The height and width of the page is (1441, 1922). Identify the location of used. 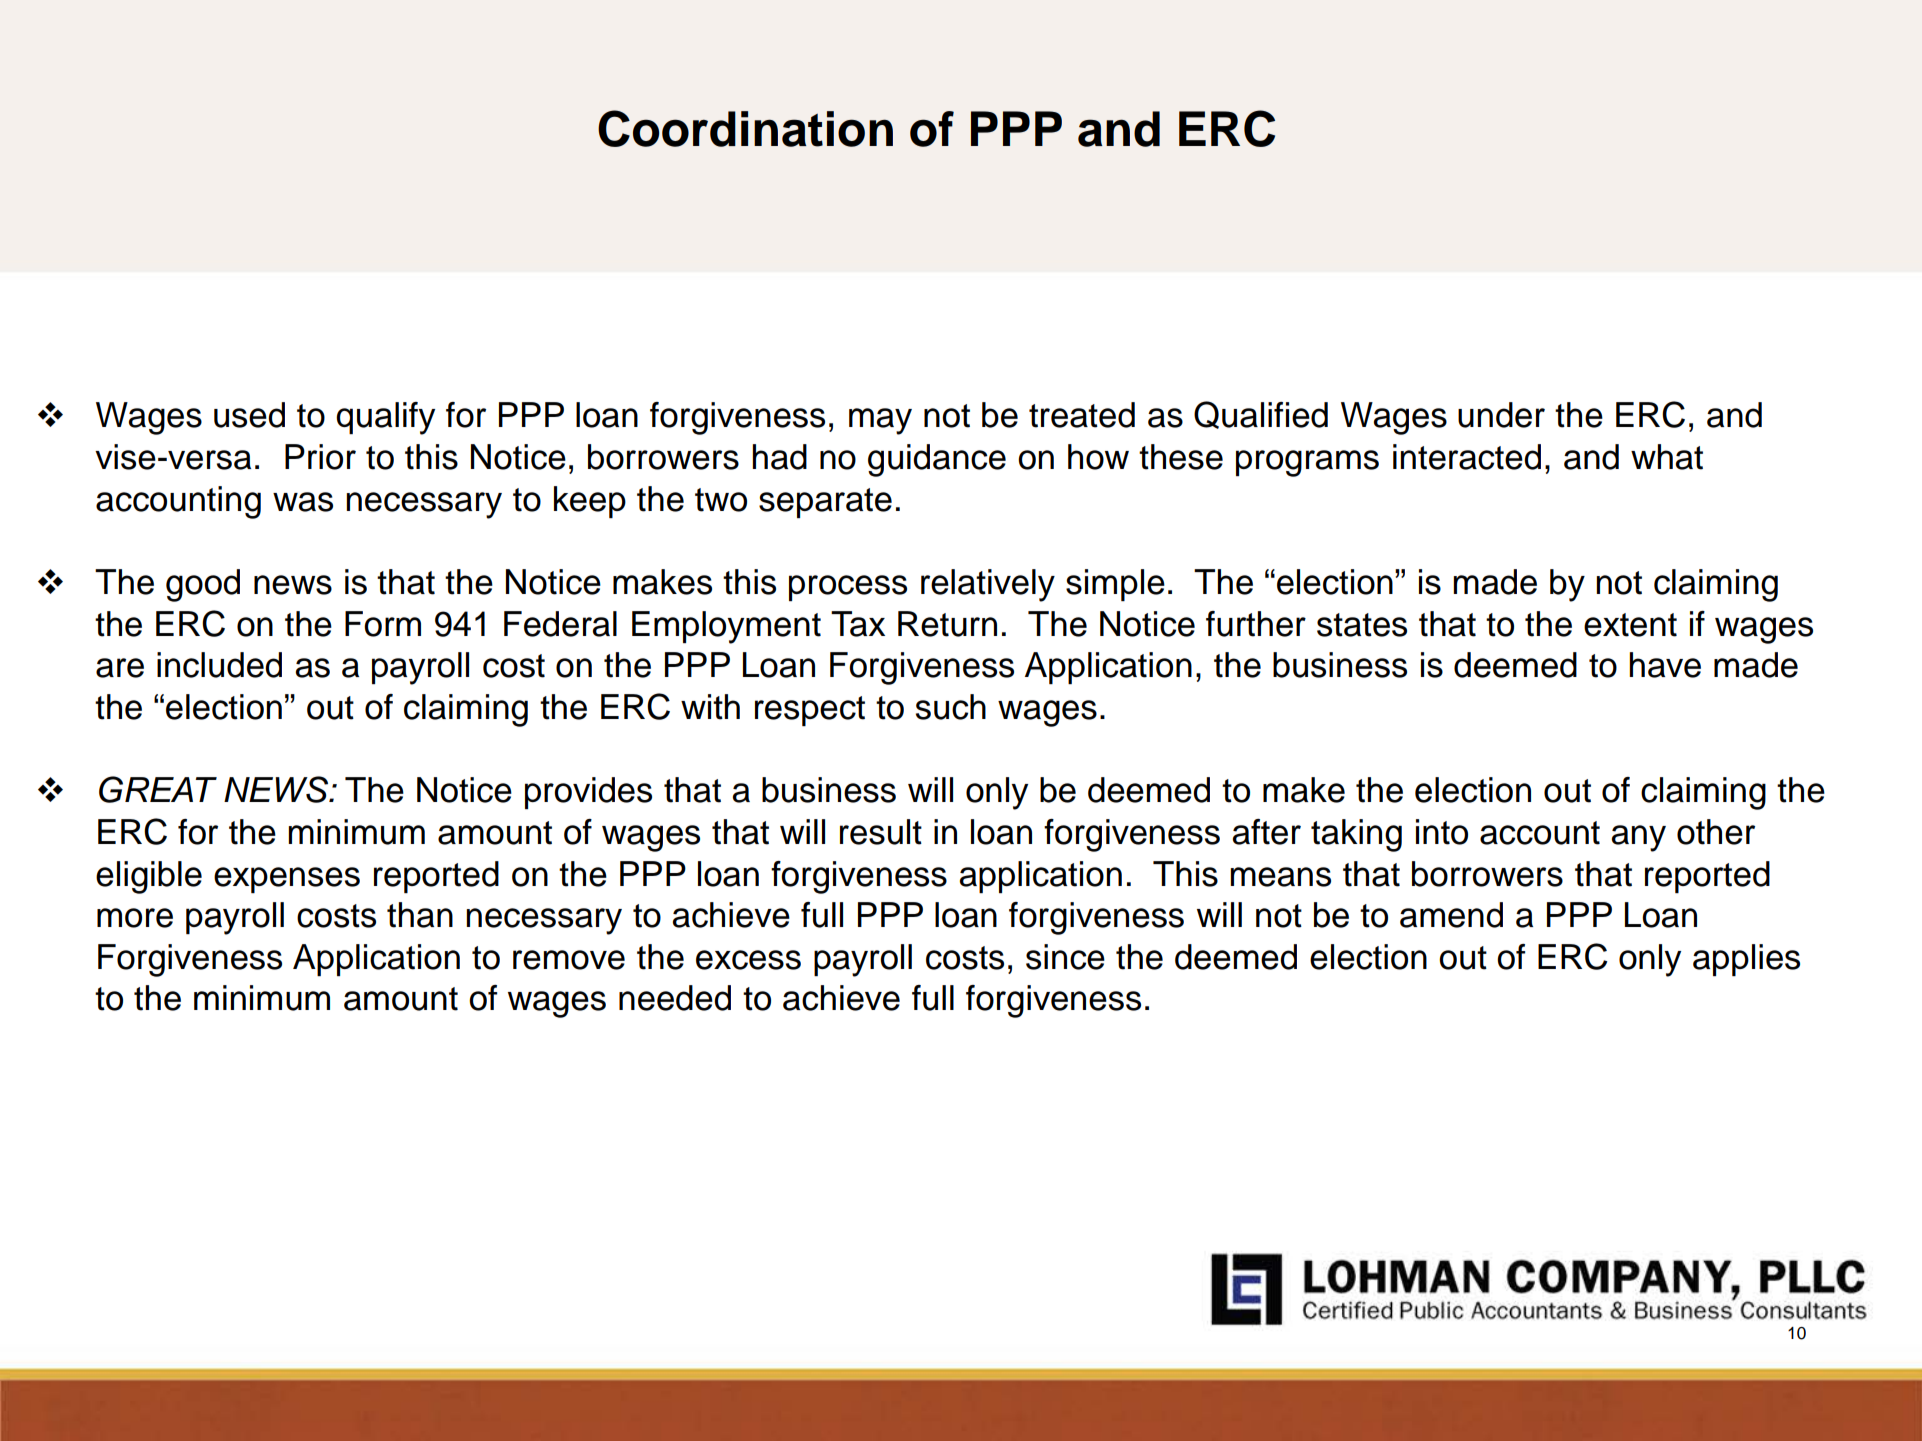
(249, 415).
